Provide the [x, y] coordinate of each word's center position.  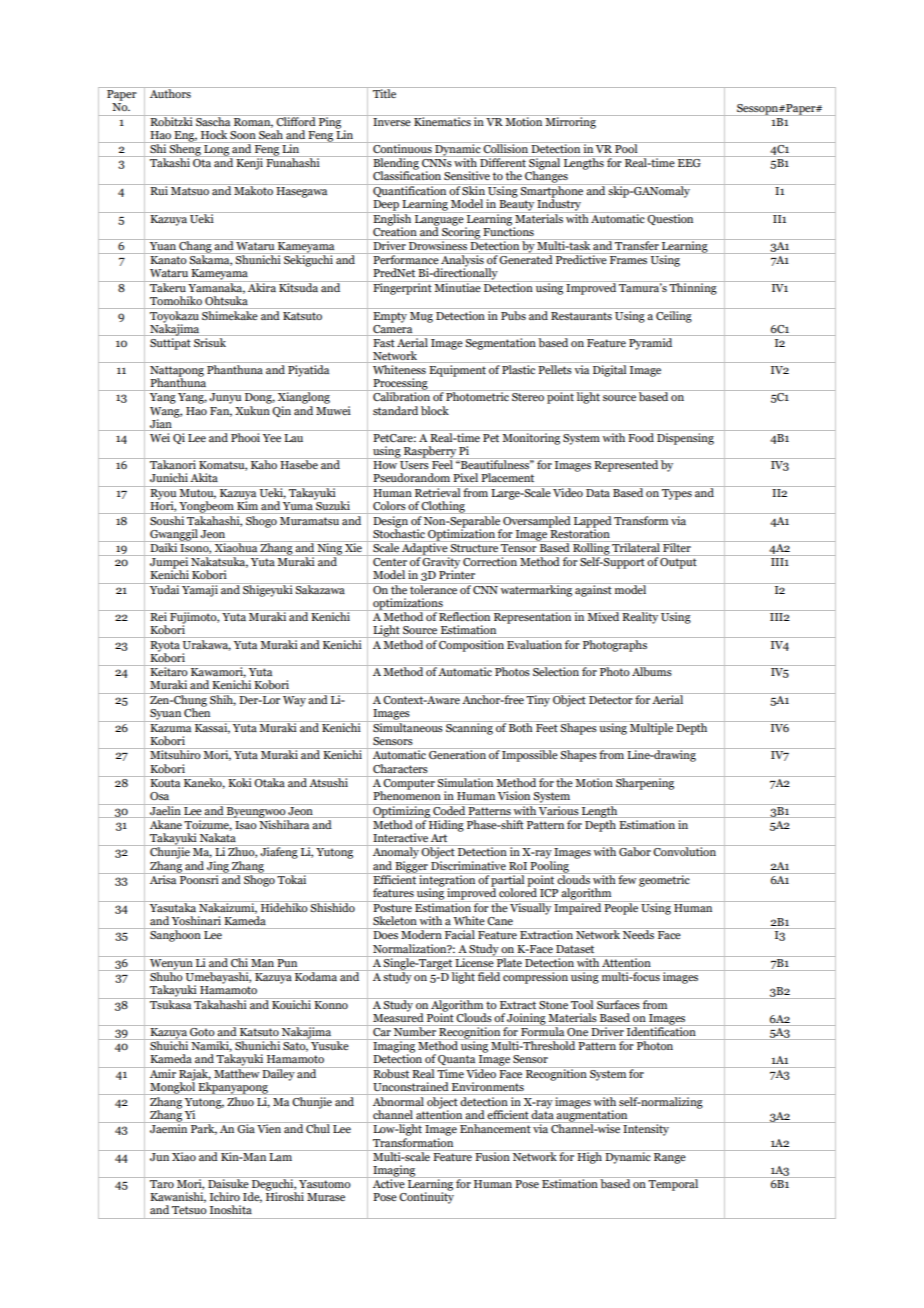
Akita [204, 477]
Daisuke [228, 1182]
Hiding [446, 824]
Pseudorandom [411, 477]
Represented [626, 465]
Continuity [426, 1197]
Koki [240, 781]
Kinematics [442, 120]
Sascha [213, 120]
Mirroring [571, 122]
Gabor [635, 850]
